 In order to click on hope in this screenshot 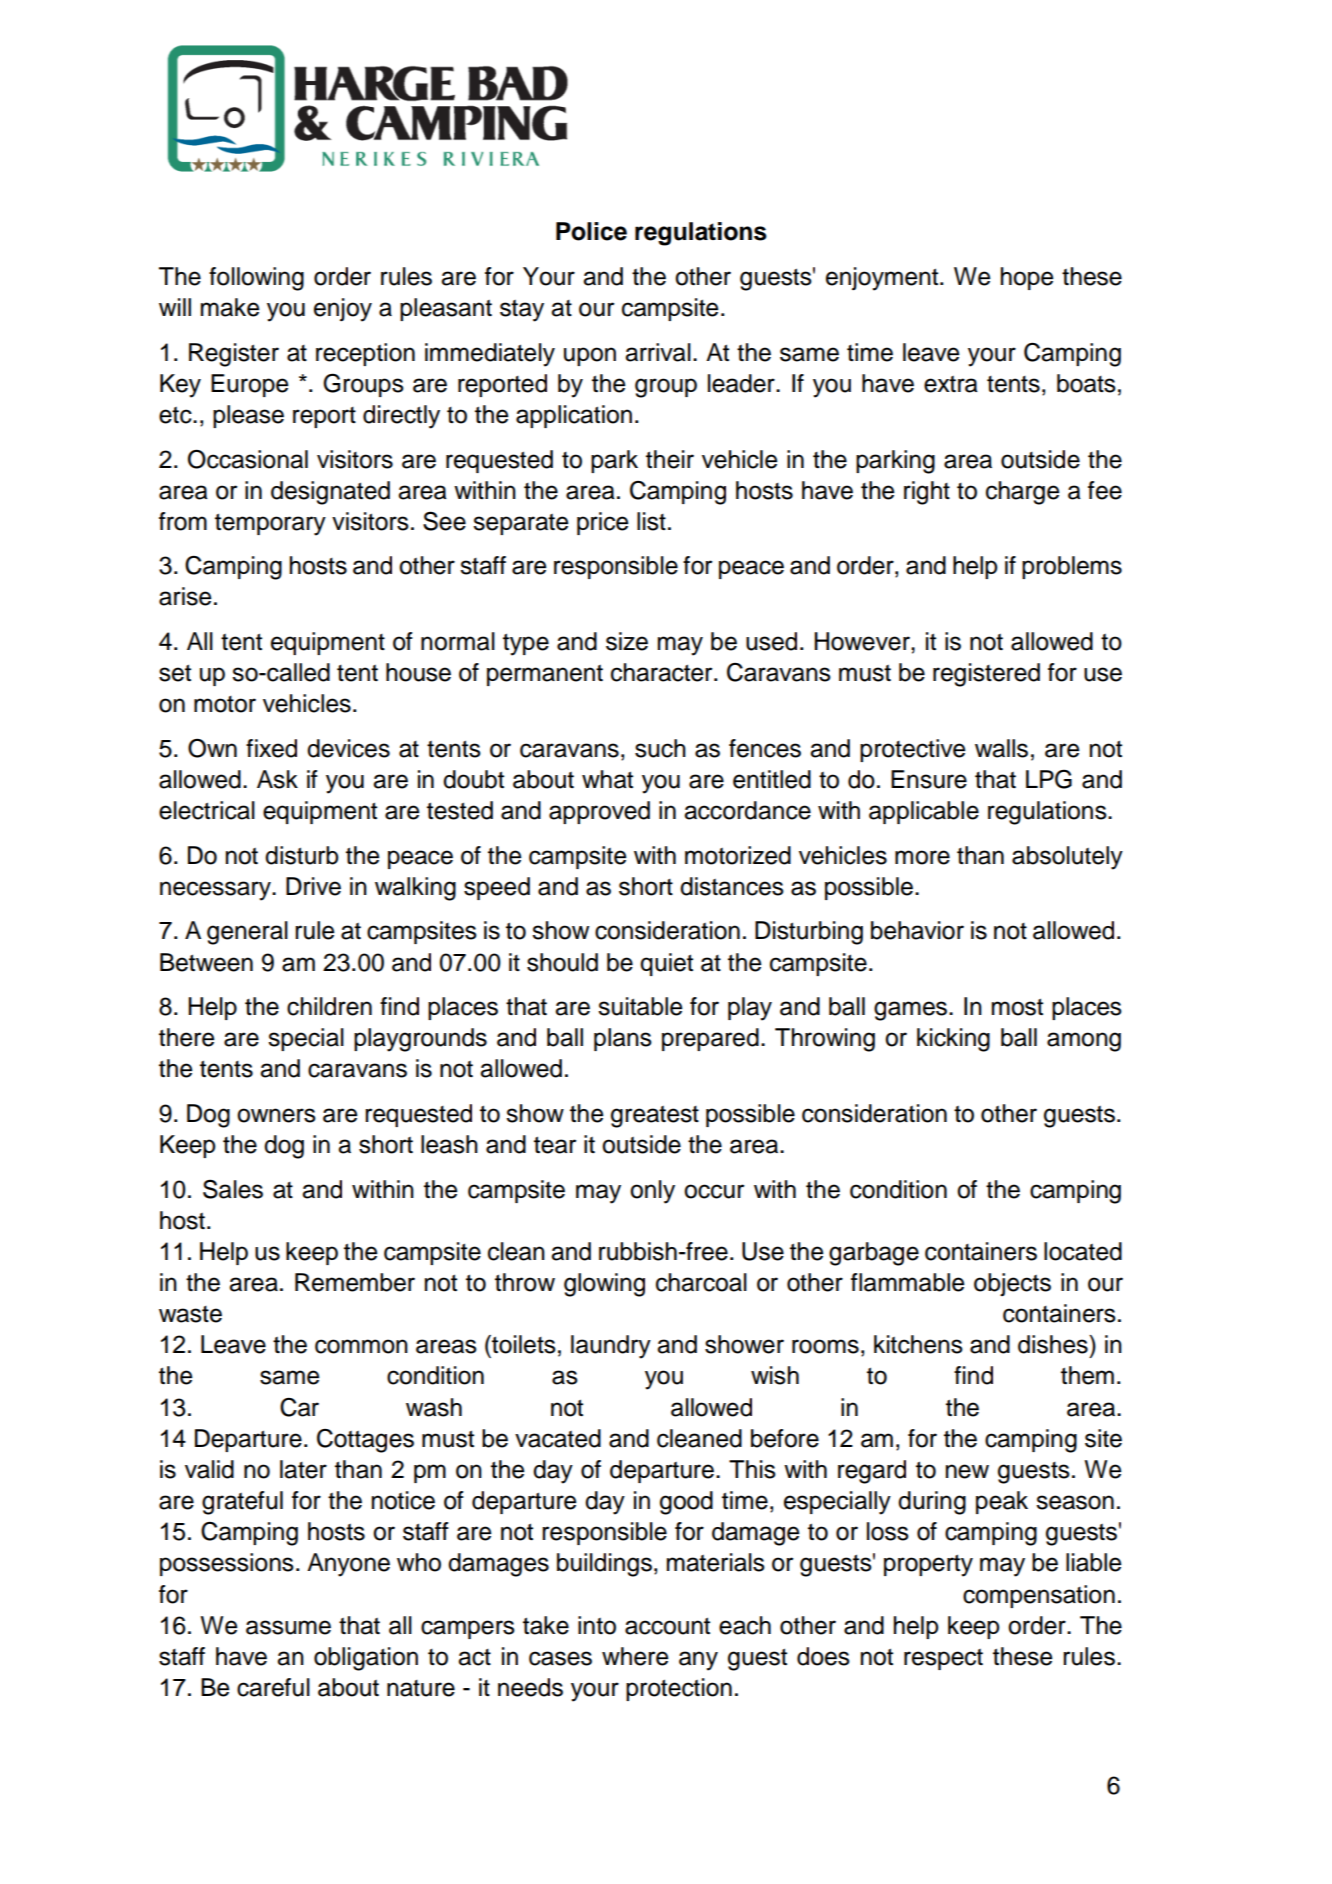, I will do `click(1027, 278)`.
